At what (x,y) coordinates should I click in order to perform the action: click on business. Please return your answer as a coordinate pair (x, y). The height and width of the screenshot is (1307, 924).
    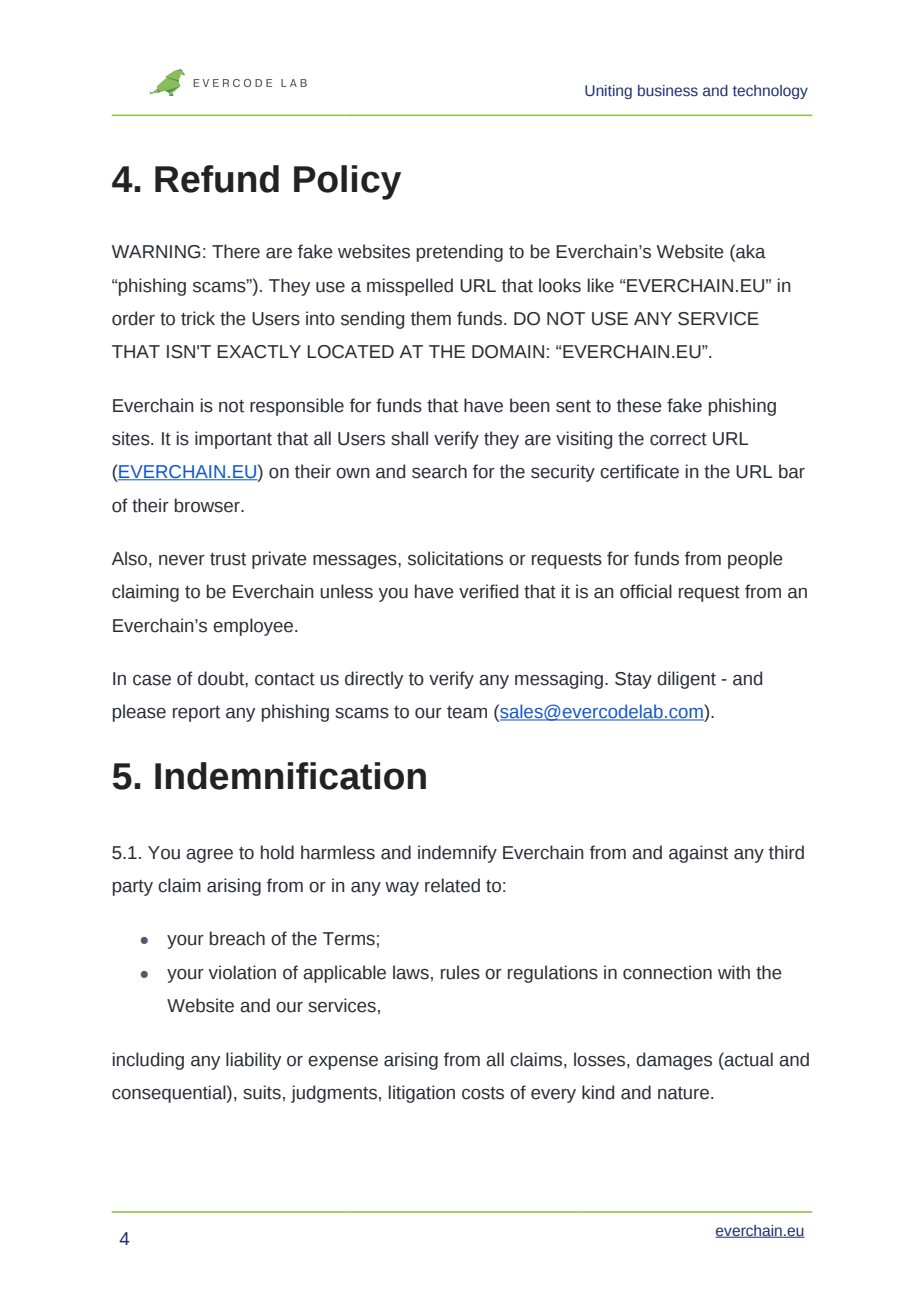
    Looking at the image, I should click on (668, 91).
